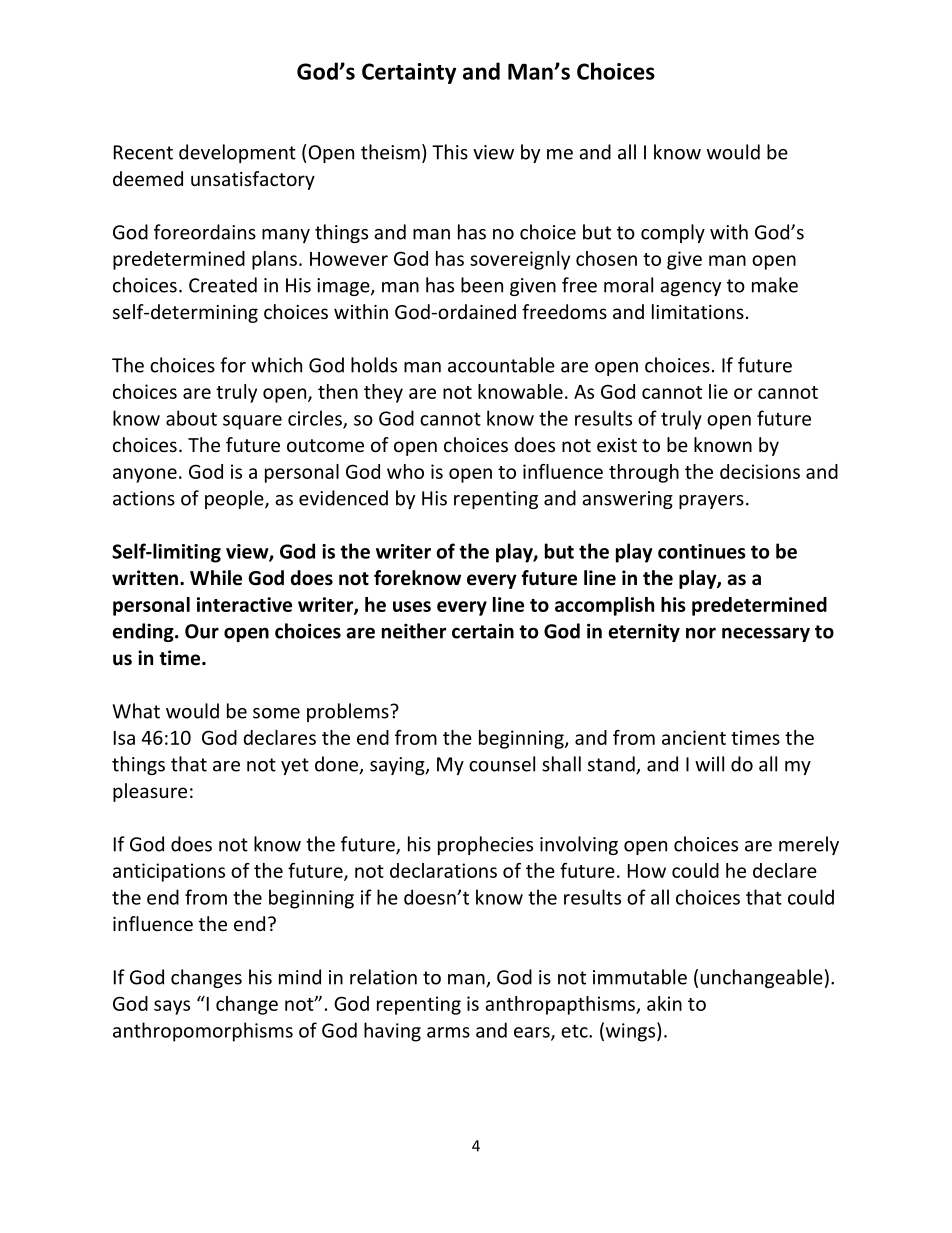  Describe the element at coordinates (673, 233) in the screenshot. I see `comply` at that location.
